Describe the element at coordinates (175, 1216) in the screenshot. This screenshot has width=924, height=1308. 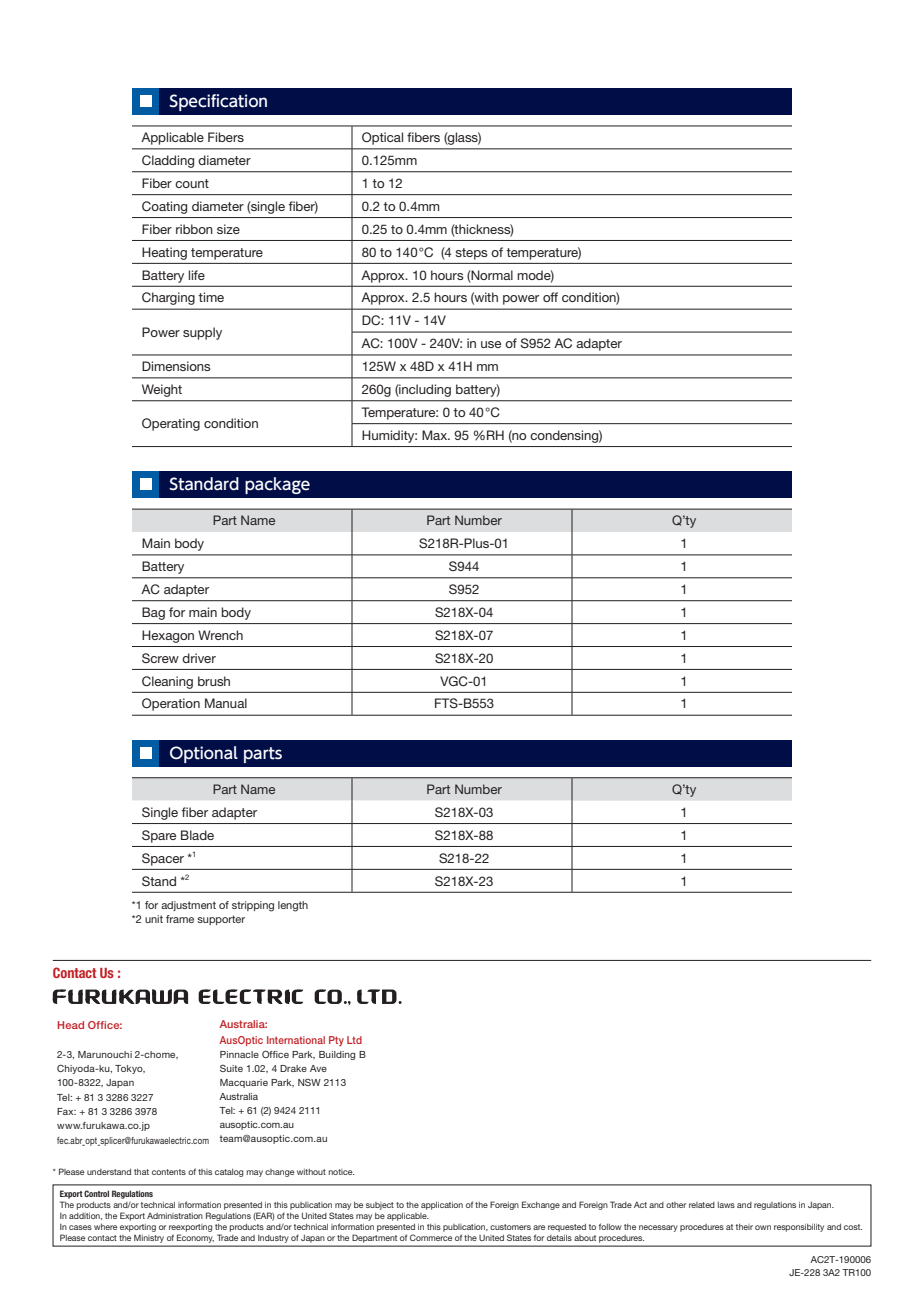
I see `Administration` at that location.
